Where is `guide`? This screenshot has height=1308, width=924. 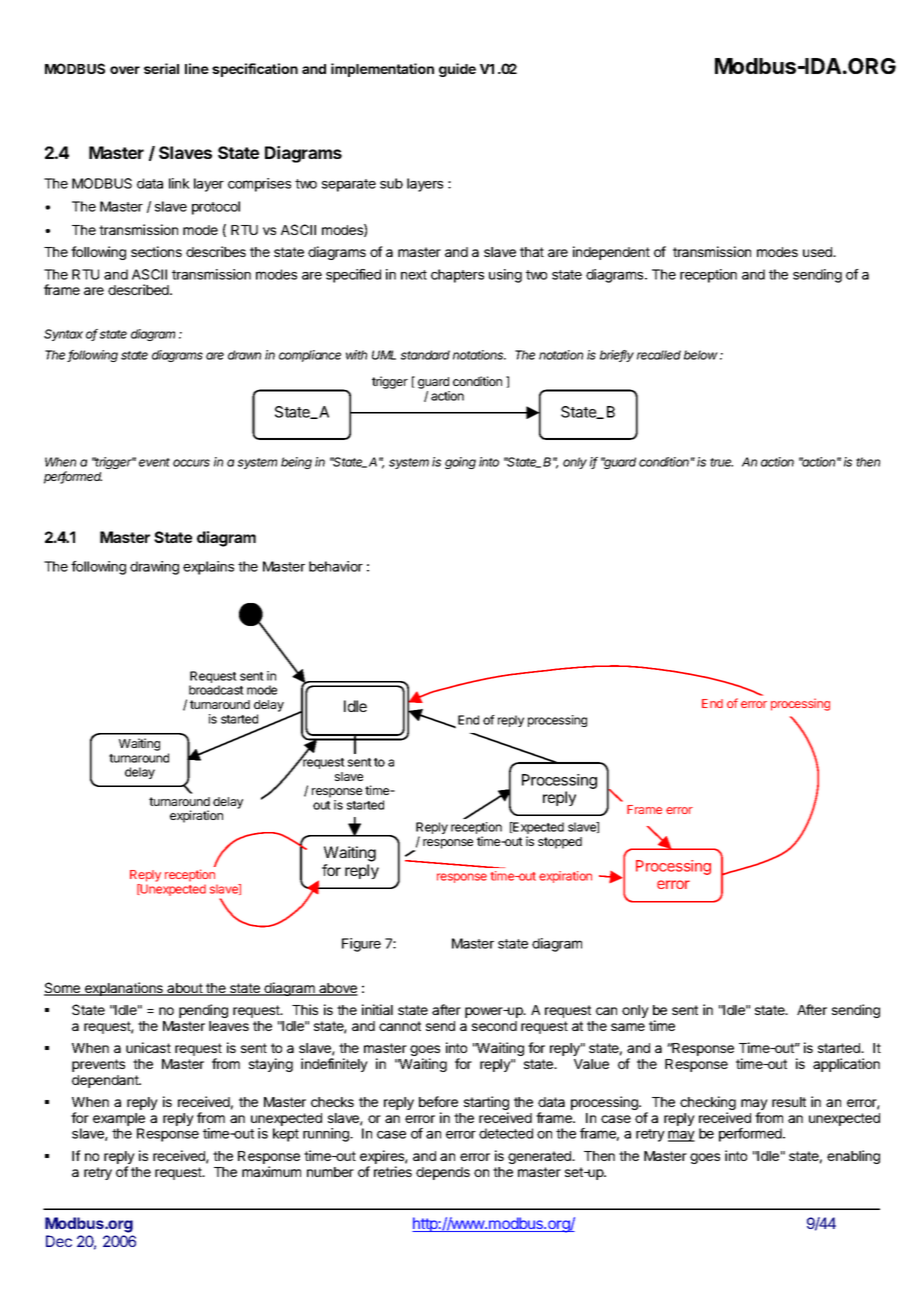 guide is located at coordinates (457, 70).
